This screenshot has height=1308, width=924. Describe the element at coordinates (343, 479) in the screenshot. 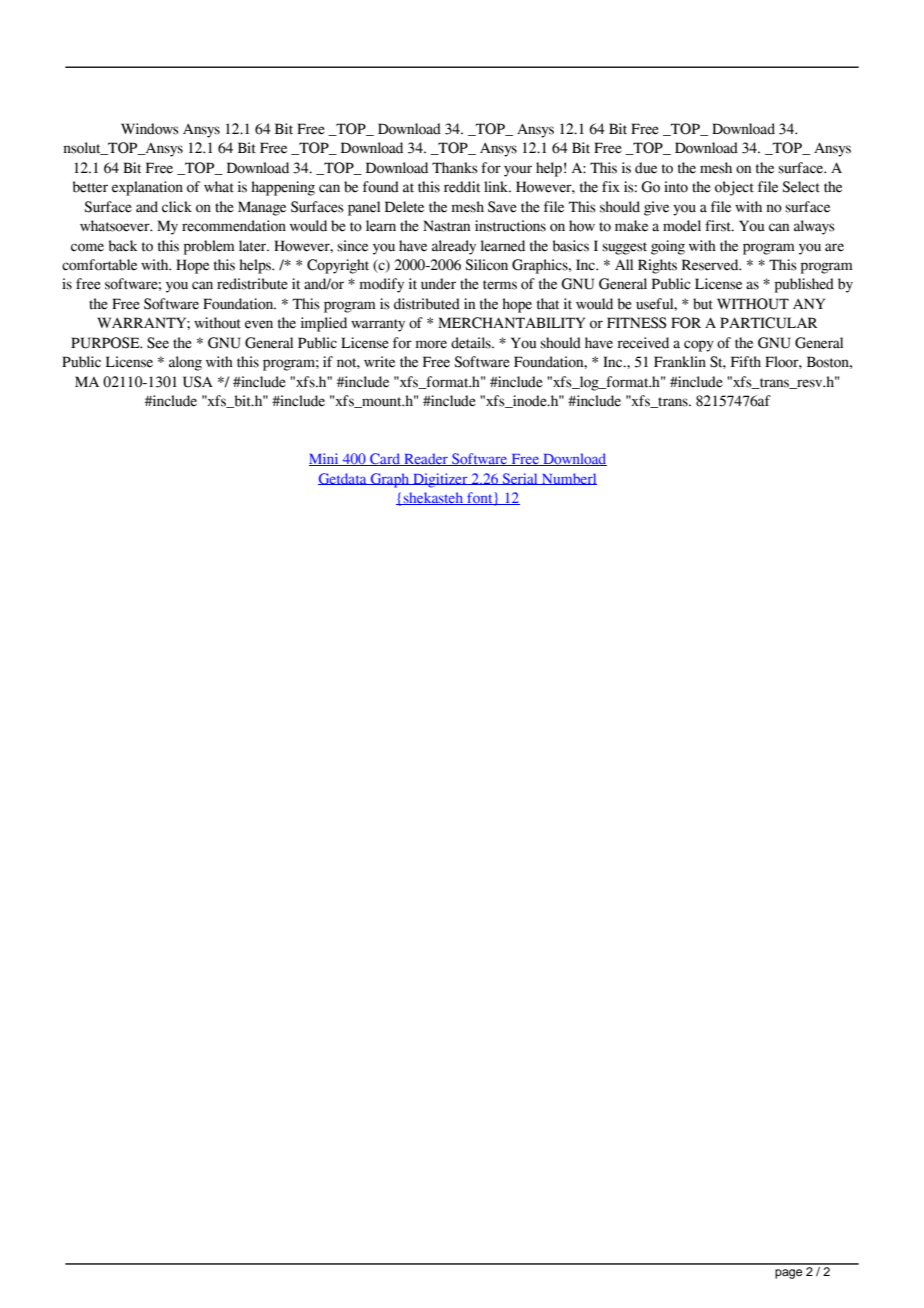

I see `Getdata` at that location.
